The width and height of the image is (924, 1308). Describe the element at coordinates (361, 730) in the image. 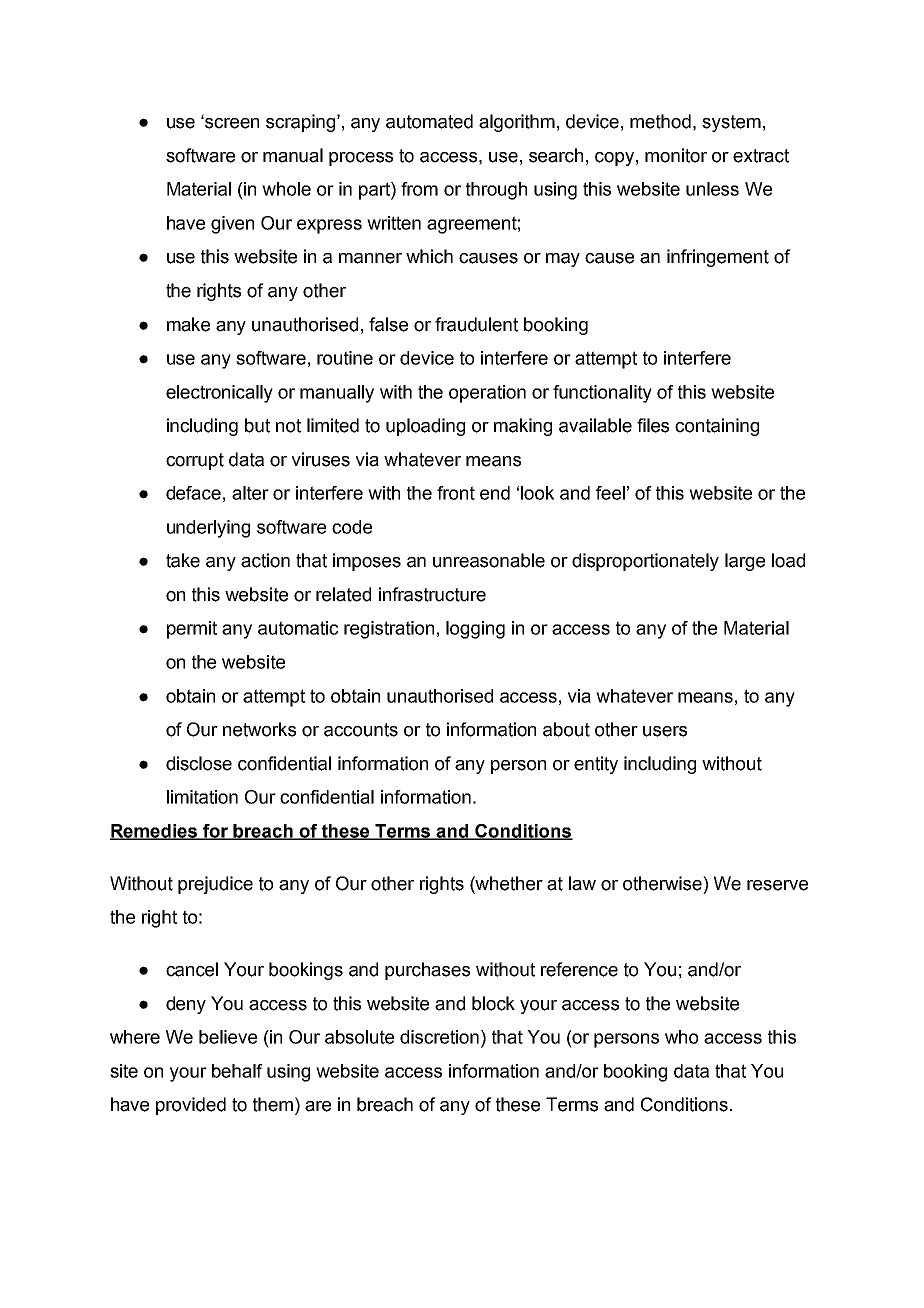

I see `accounts` at that location.
